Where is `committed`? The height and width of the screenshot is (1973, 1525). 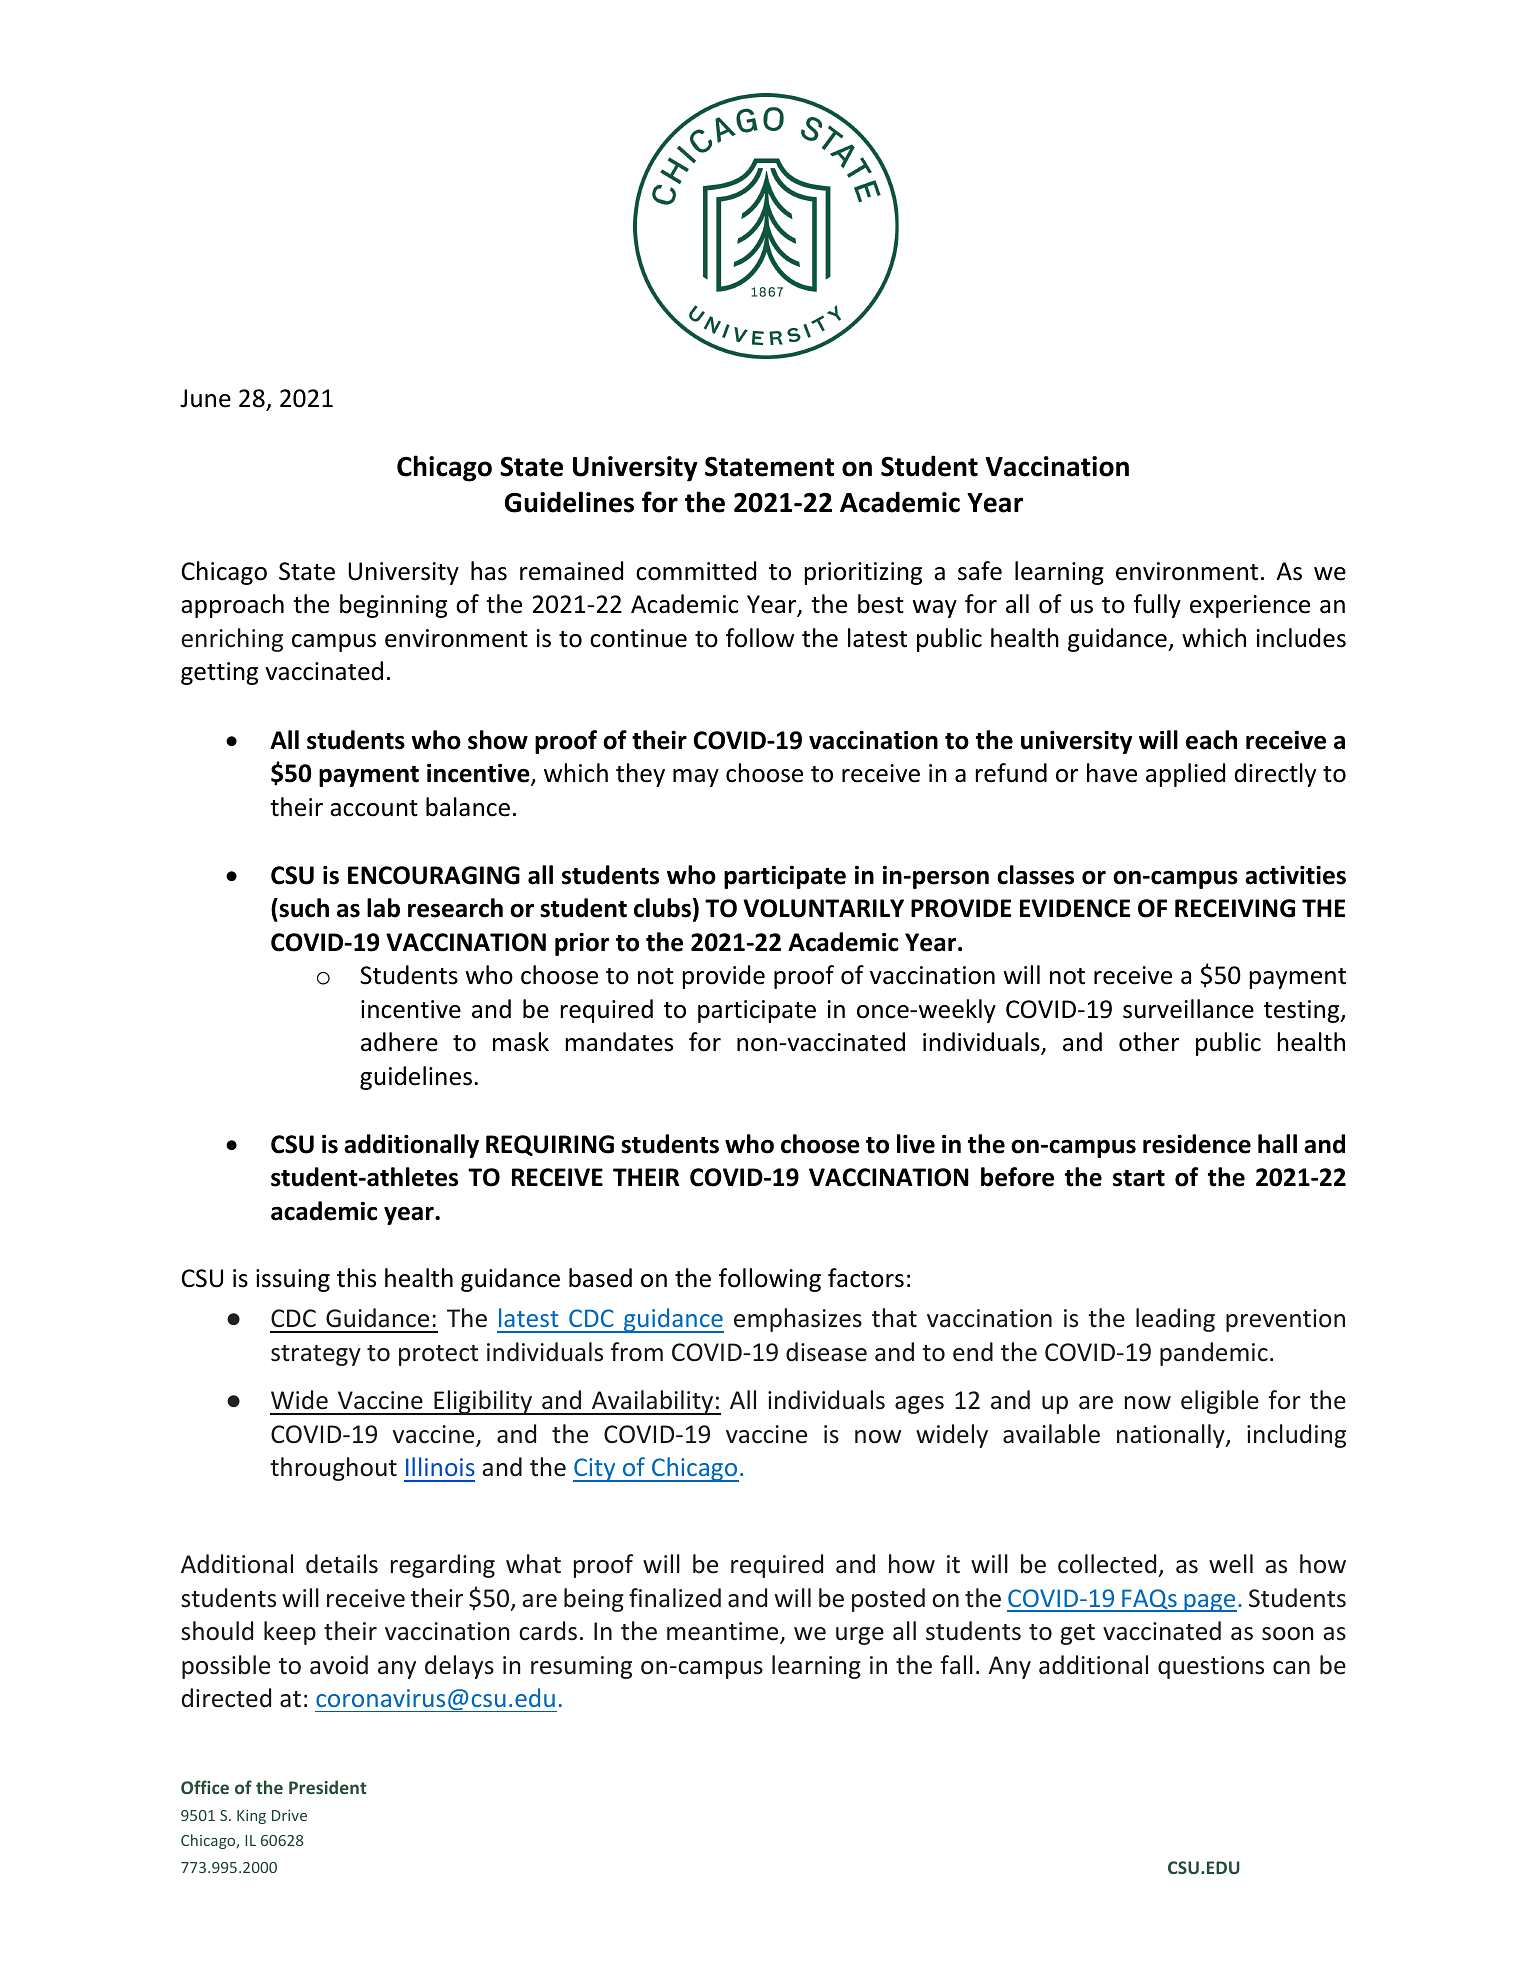 committed is located at coordinates (696, 571).
